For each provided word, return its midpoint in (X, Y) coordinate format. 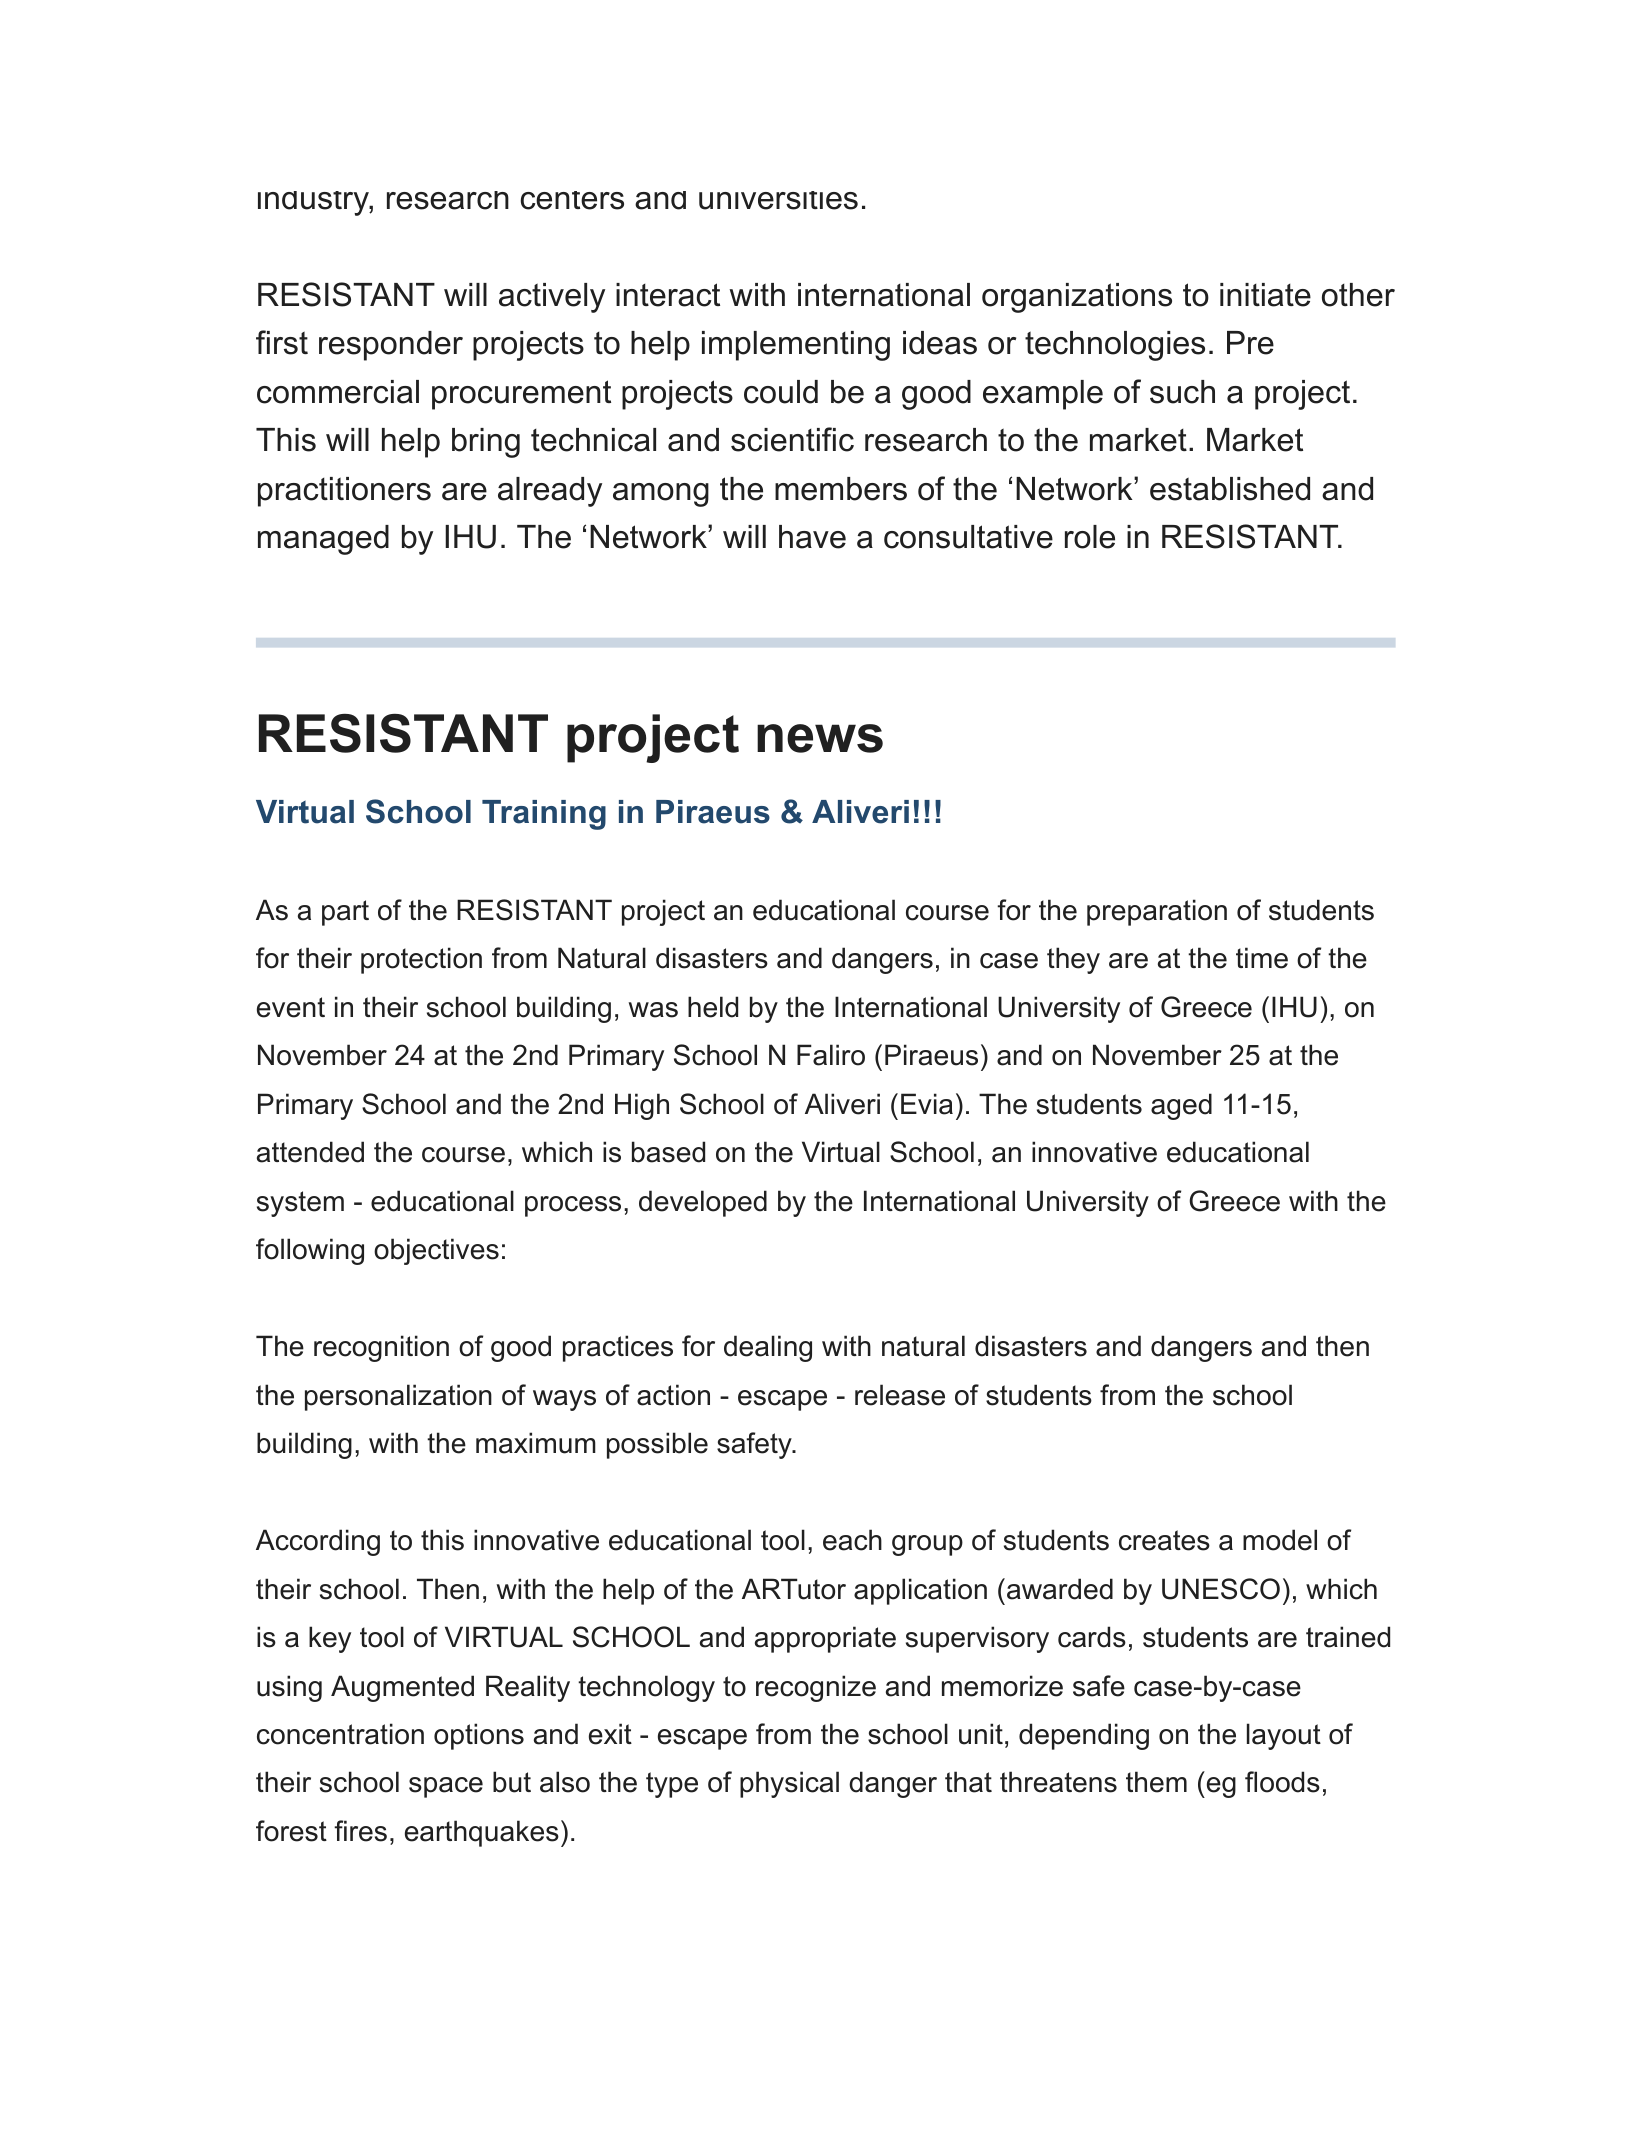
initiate (1265, 295)
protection (421, 960)
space (446, 1787)
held (713, 1007)
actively (552, 298)
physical (789, 1784)
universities (778, 200)
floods (1282, 1782)
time (1262, 958)
